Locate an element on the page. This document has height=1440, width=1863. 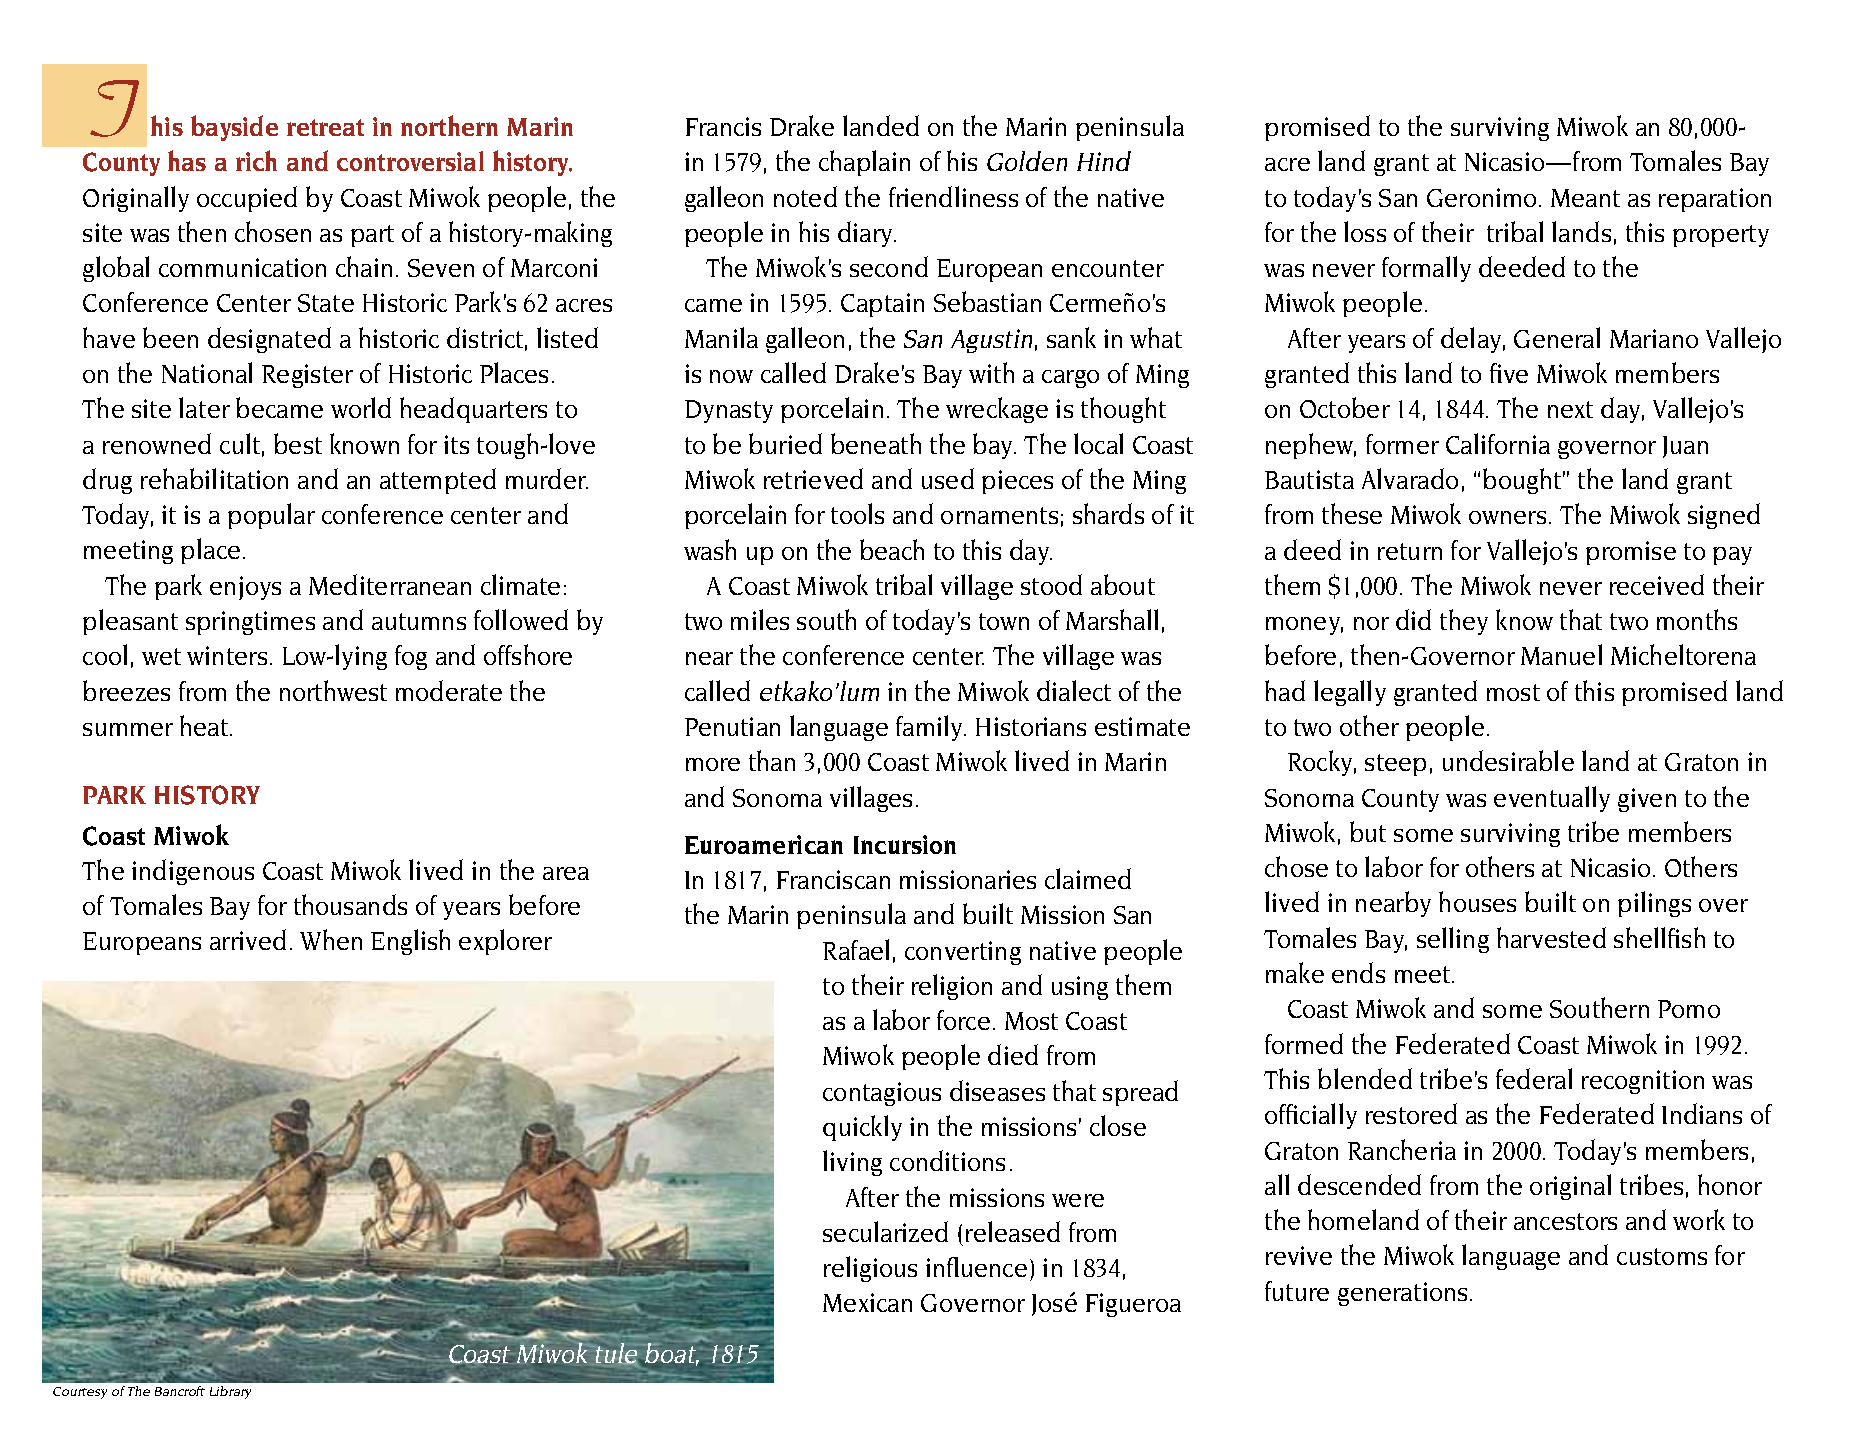
customs is located at coordinates (1662, 1256).
